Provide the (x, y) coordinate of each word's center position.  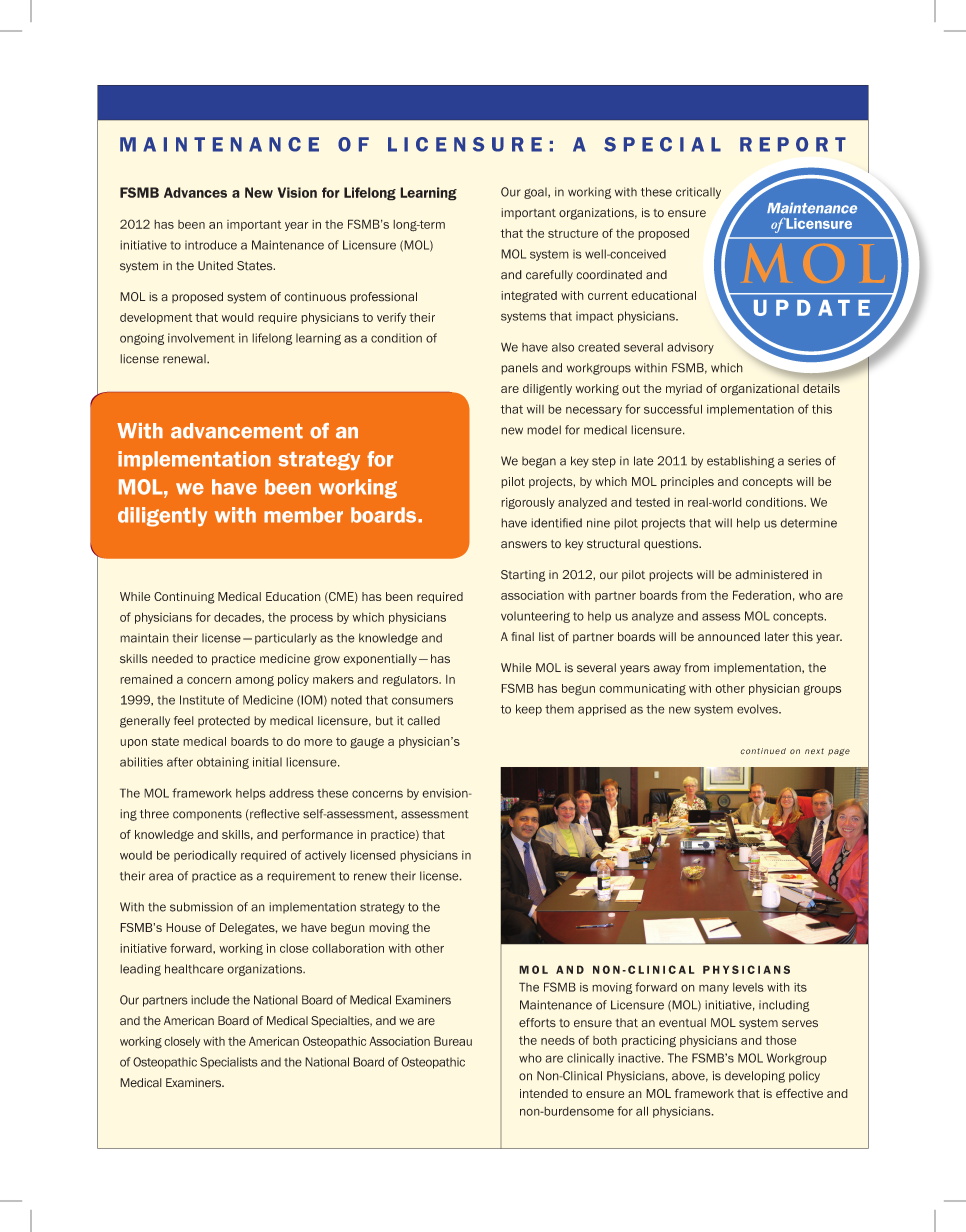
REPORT (793, 144)
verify (391, 318)
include (210, 1000)
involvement (201, 338)
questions (672, 545)
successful (673, 409)
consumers (422, 701)
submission (201, 907)
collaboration (348, 948)
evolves (758, 709)
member (303, 515)
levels (748, 987)
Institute (202, 700)
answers (524, 545)
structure (573, 233)
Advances (195, 192)
